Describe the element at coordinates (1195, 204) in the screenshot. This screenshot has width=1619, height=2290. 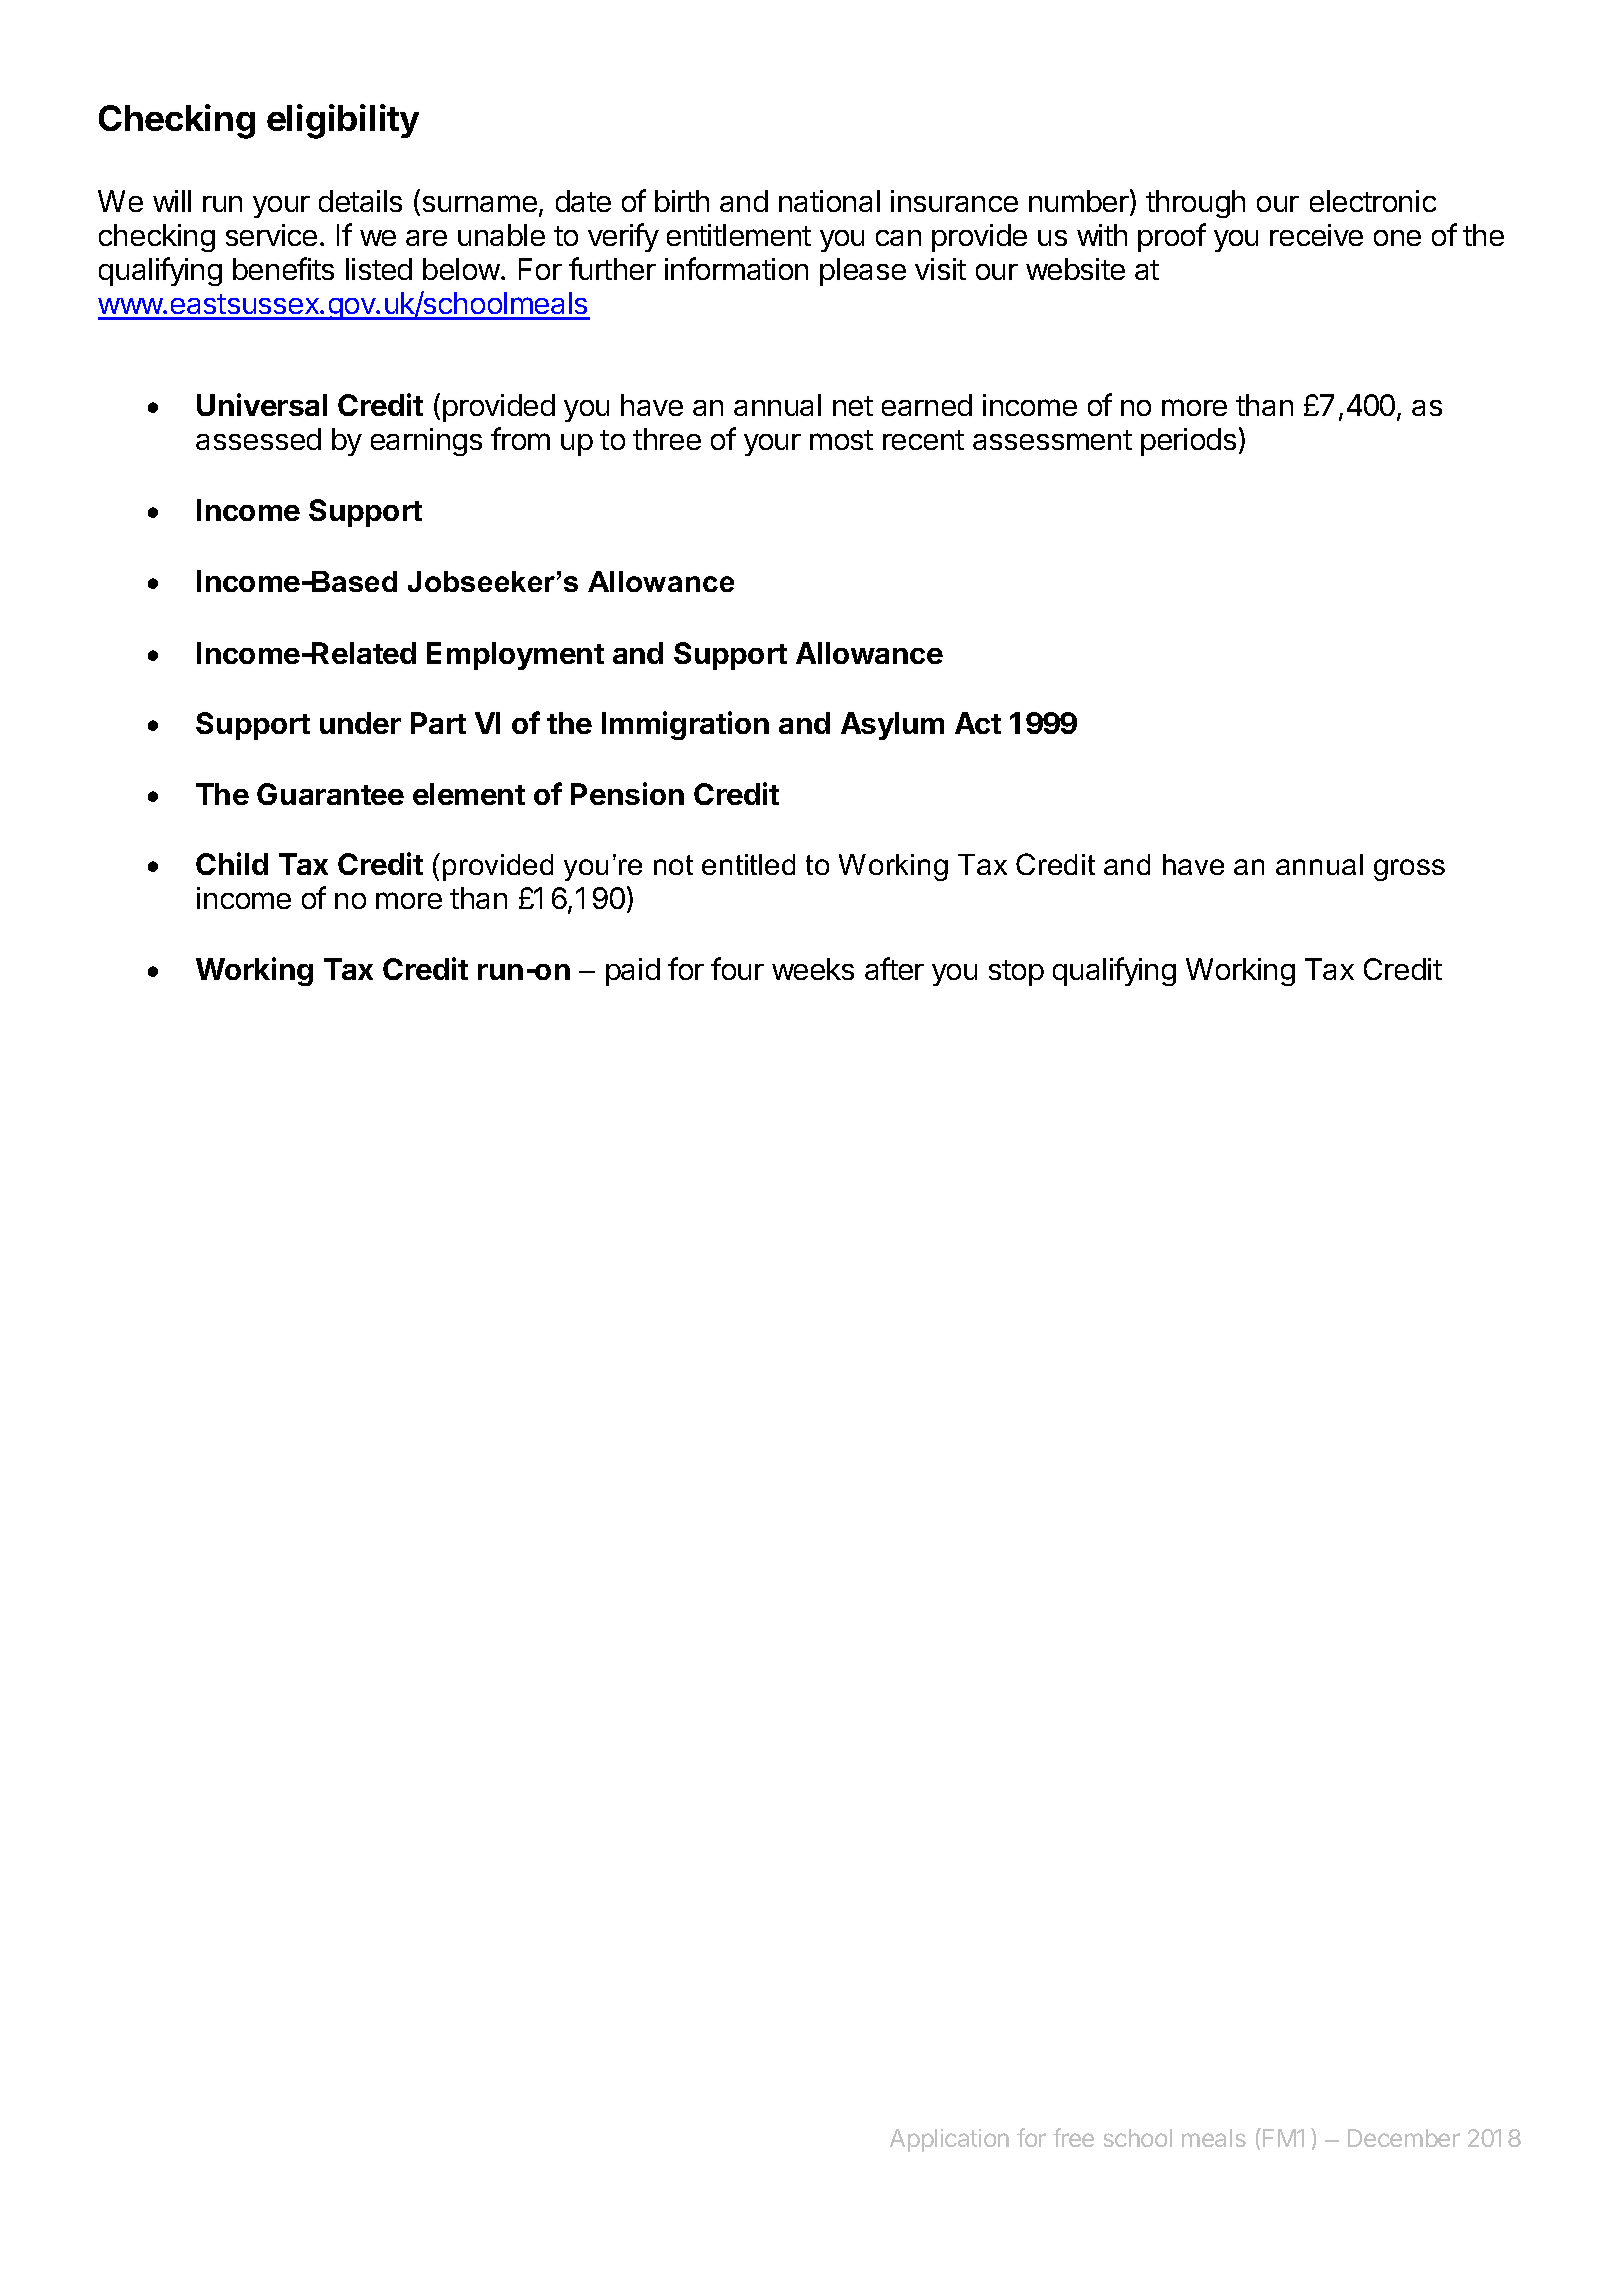
I see `through` at that location.
